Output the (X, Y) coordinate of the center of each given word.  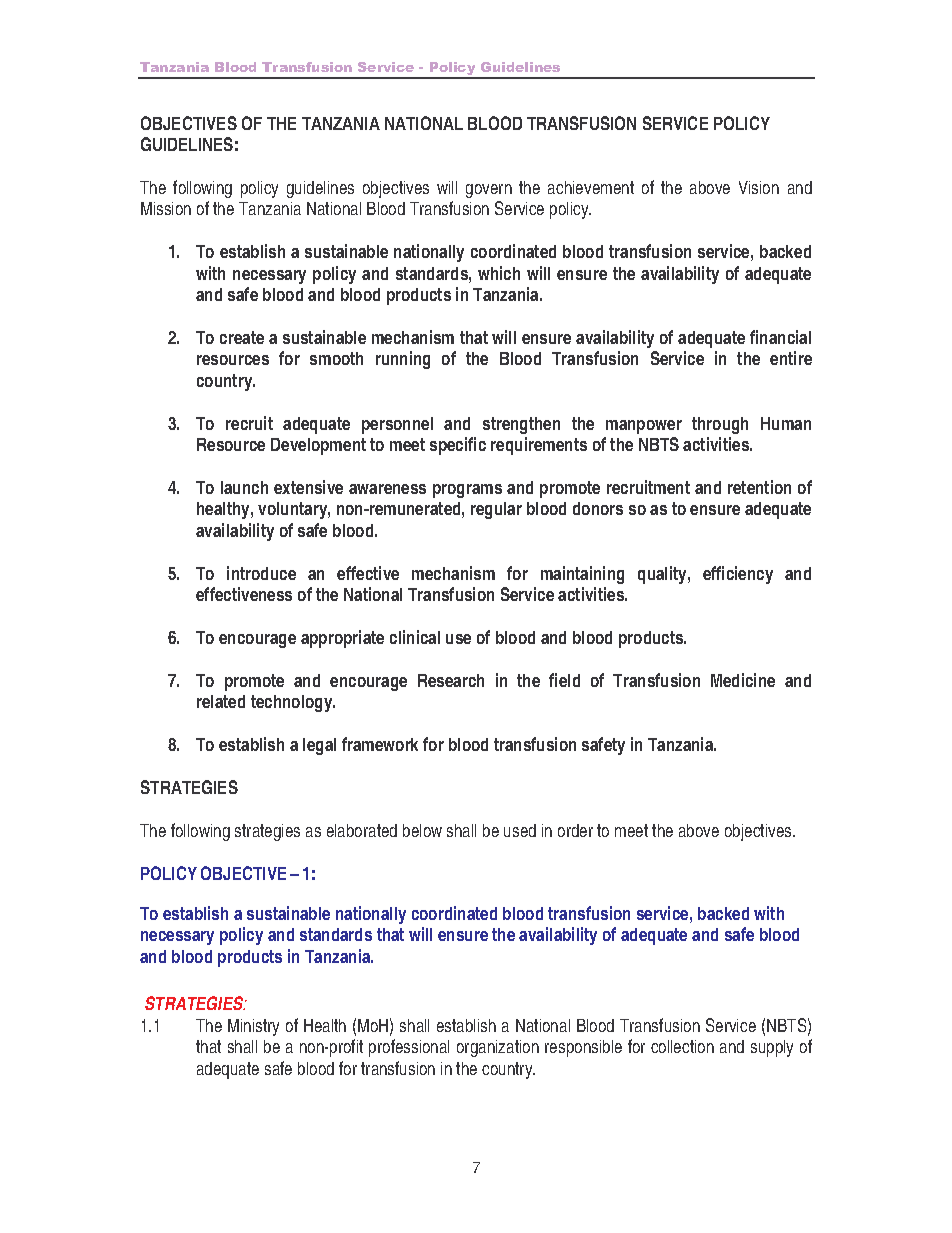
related (221, 701)
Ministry (253, 1027)
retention (759, 487)
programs (467, 491)
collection (682, 1046)
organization (498, 1048)
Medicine (743, 680)
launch (244, 487)
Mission (166, 208)
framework (380, 744)
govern (489, 191)
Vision (759, 187)
